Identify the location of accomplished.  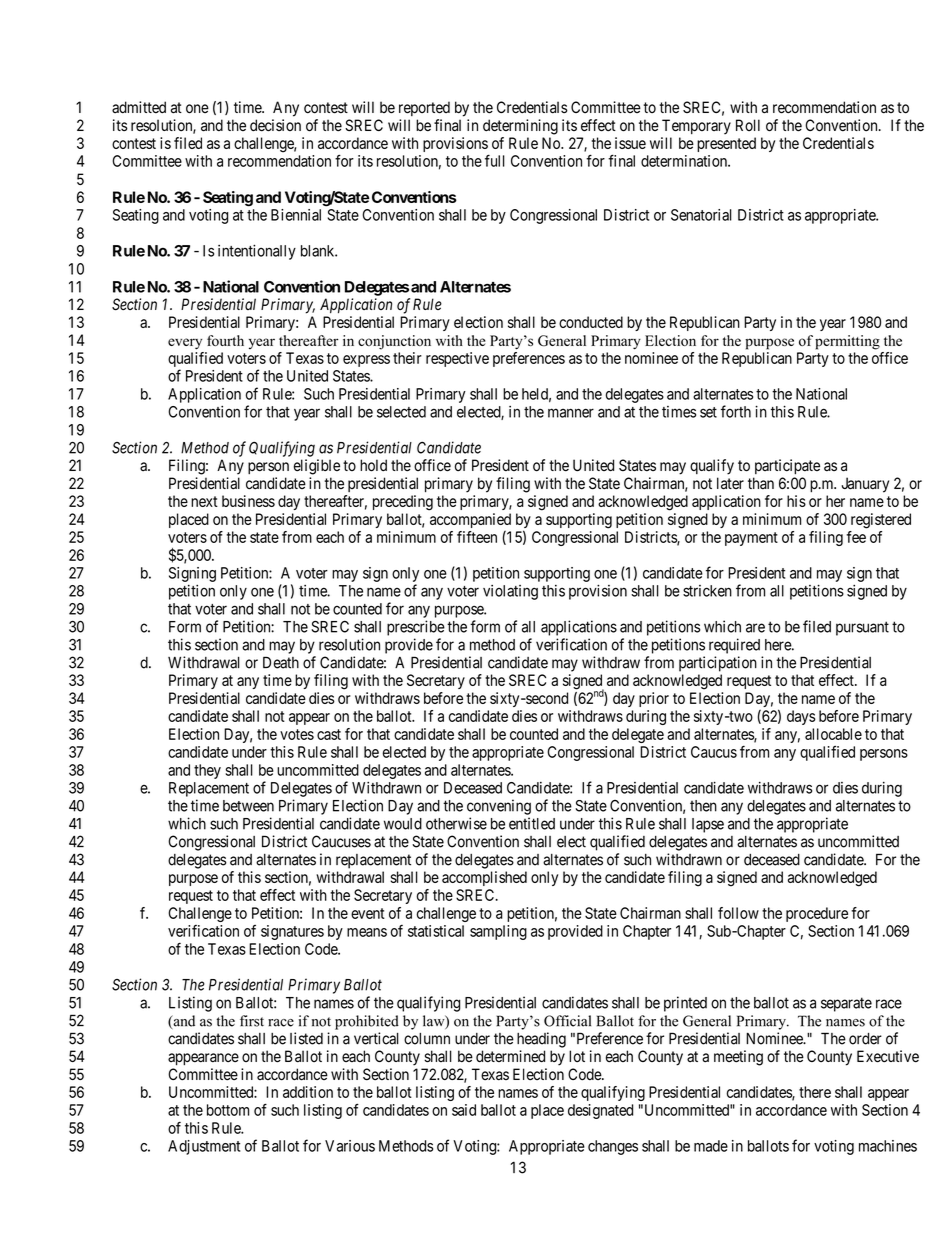
(484, 878).
